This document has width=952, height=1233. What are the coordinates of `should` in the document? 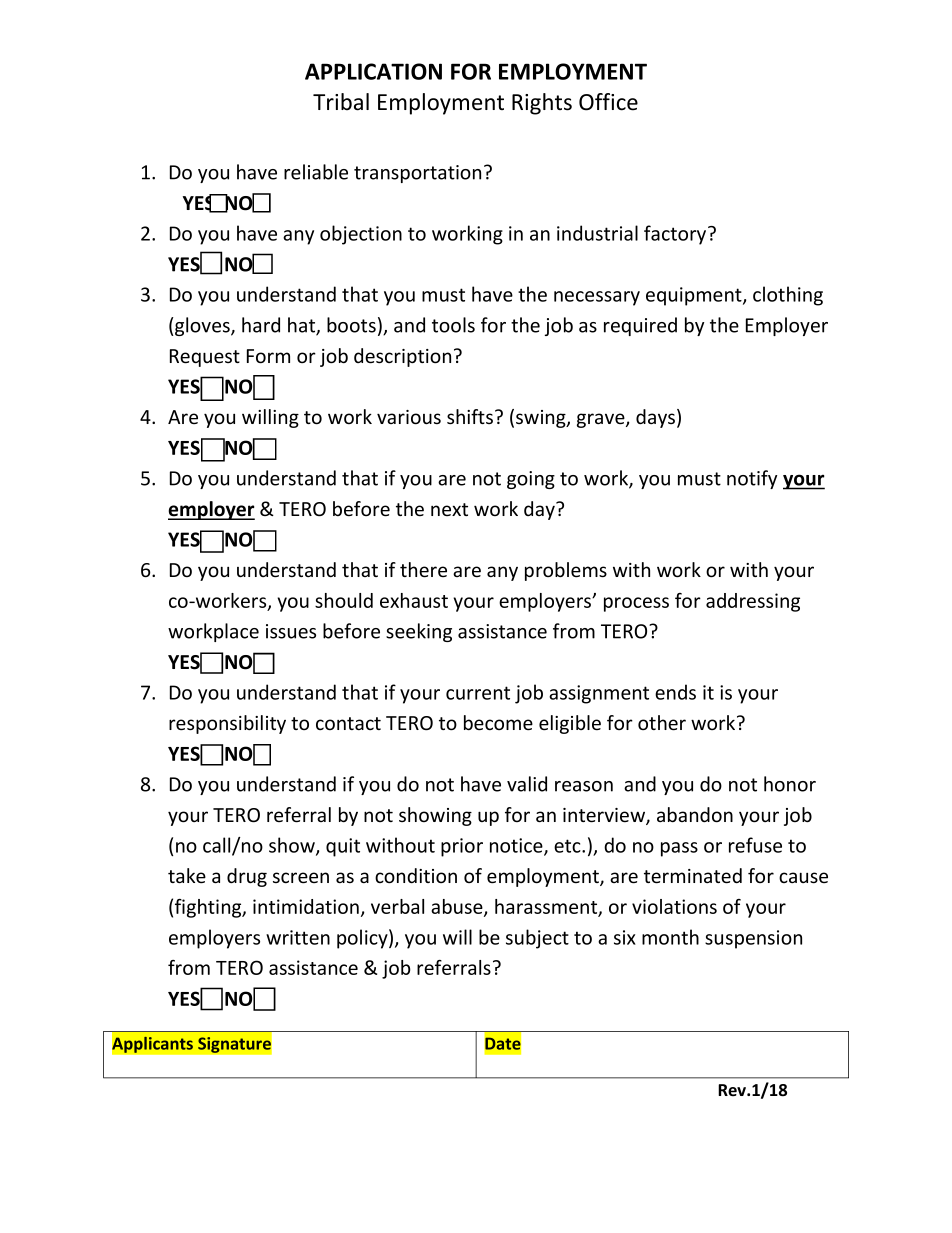 It's located at (344, 600).
